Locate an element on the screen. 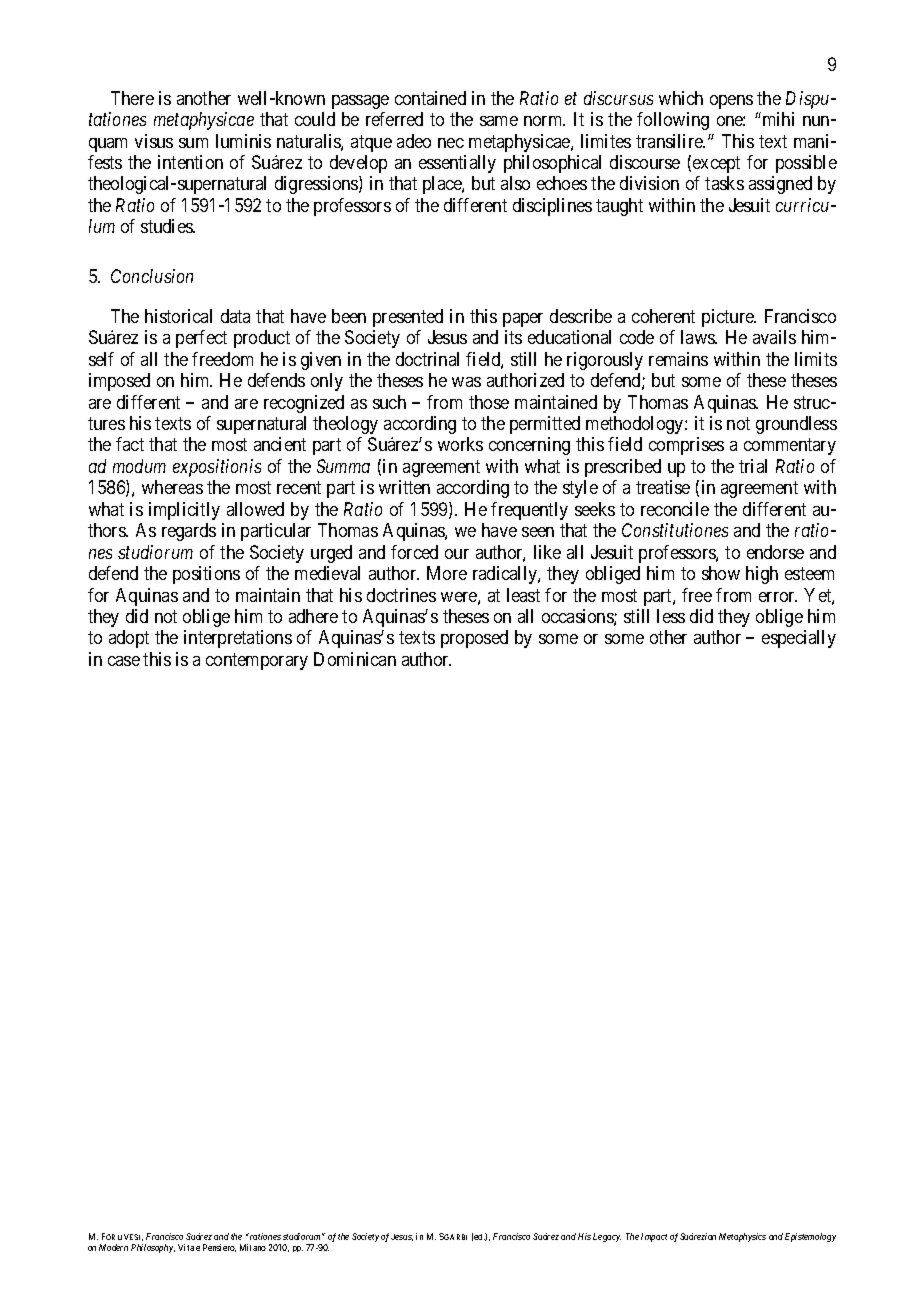  intention is located at coordinates (190, 162).
